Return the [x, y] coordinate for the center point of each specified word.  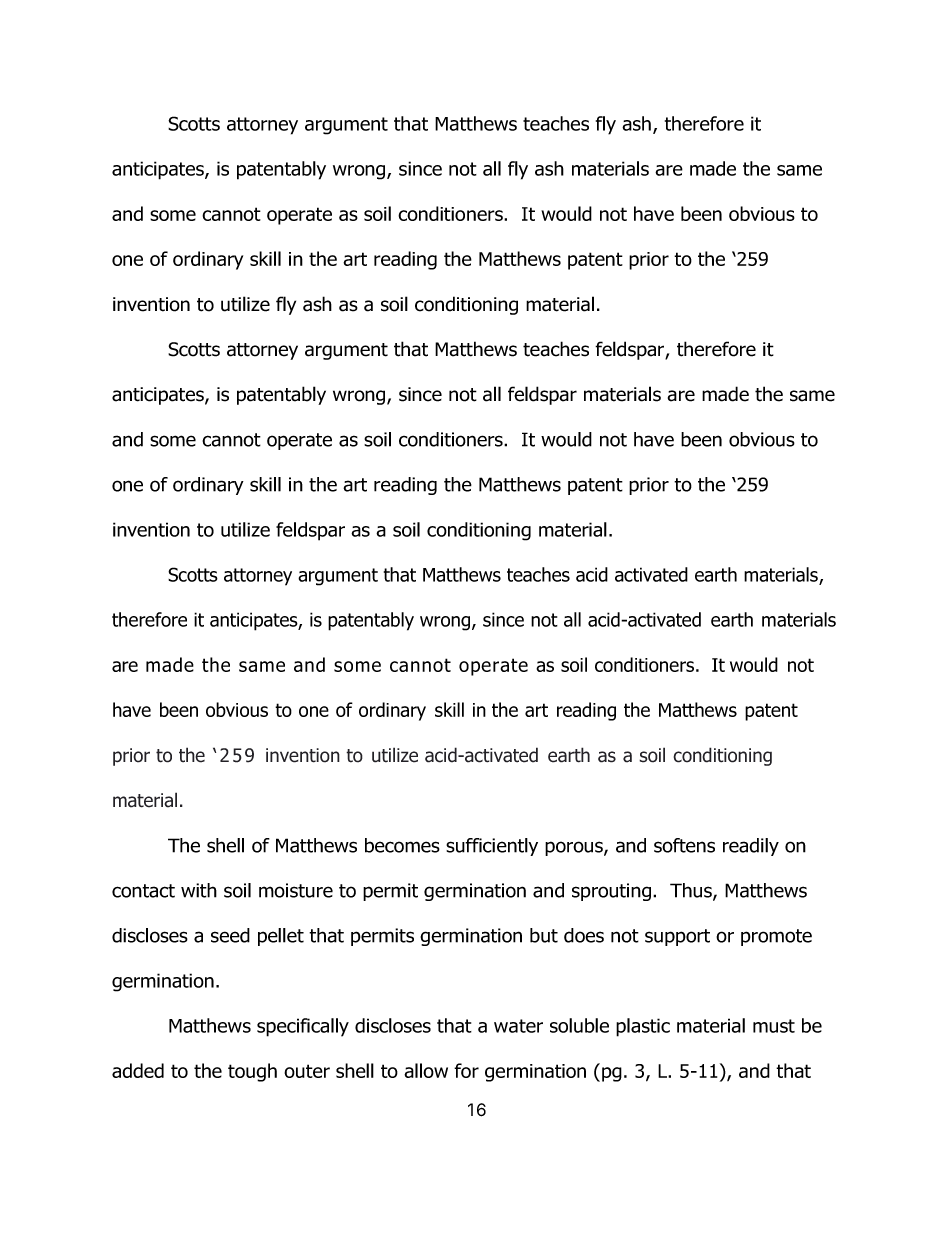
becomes [402, 845]
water [518, 1026]
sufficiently [492, 847]
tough [252, 1072]
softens [684, 845]
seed [230, 935]
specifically [303, 1027]
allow [426, 1070]
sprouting [613, 892]
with [199, 890]
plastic [643, 1027]
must [774, 1026]
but [544, 935]
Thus [692, 891]
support [677, 937]
